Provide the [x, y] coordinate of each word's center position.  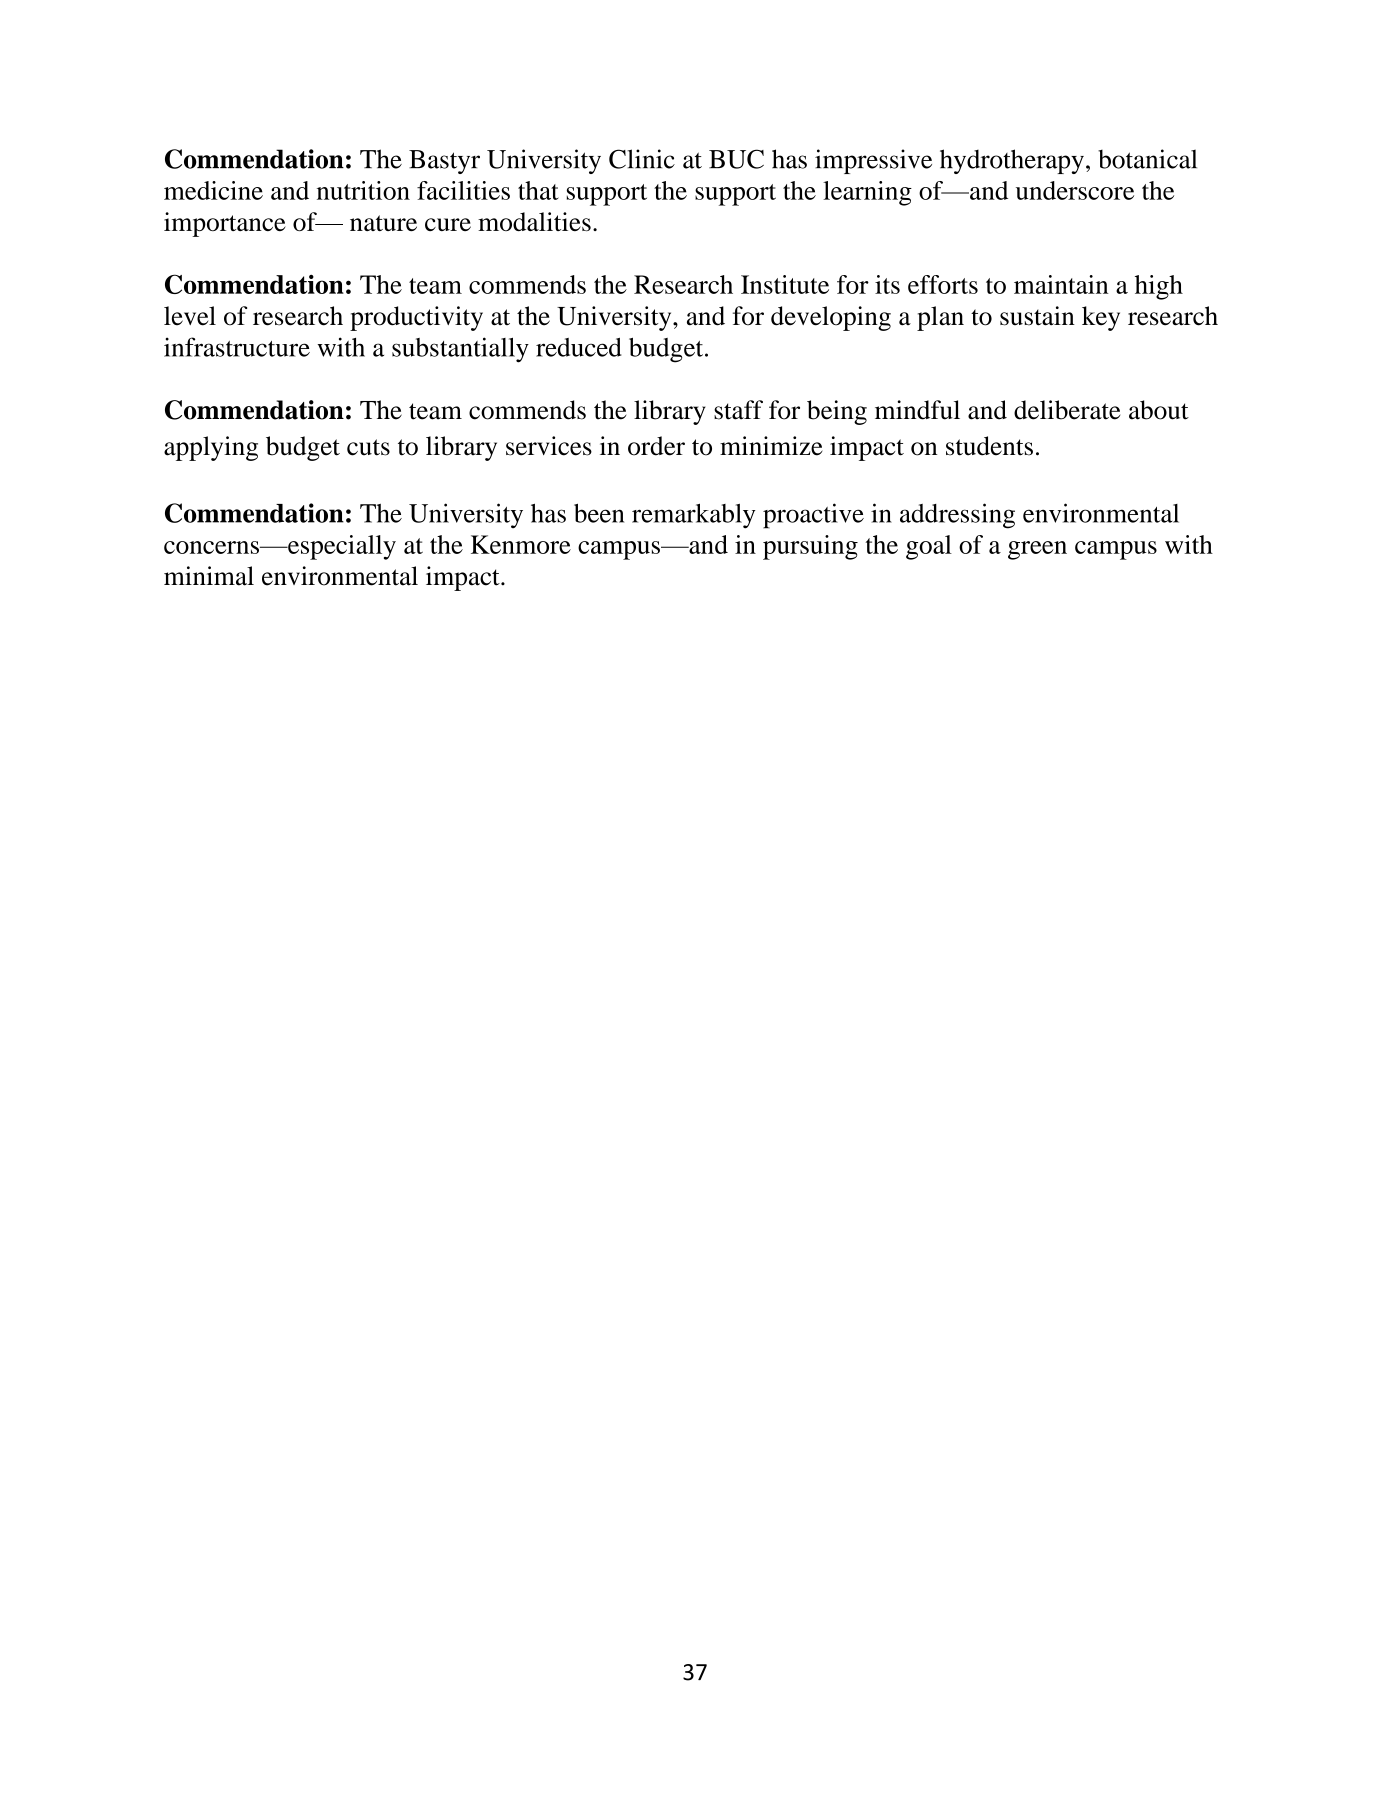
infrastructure [237, 347]
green [1037, 550]
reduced [579, 347]
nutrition [363, 190]
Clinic [642, 159]
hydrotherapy [1012, 161]
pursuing [810, 547]
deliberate [1067, 410]
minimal [209, 576]
